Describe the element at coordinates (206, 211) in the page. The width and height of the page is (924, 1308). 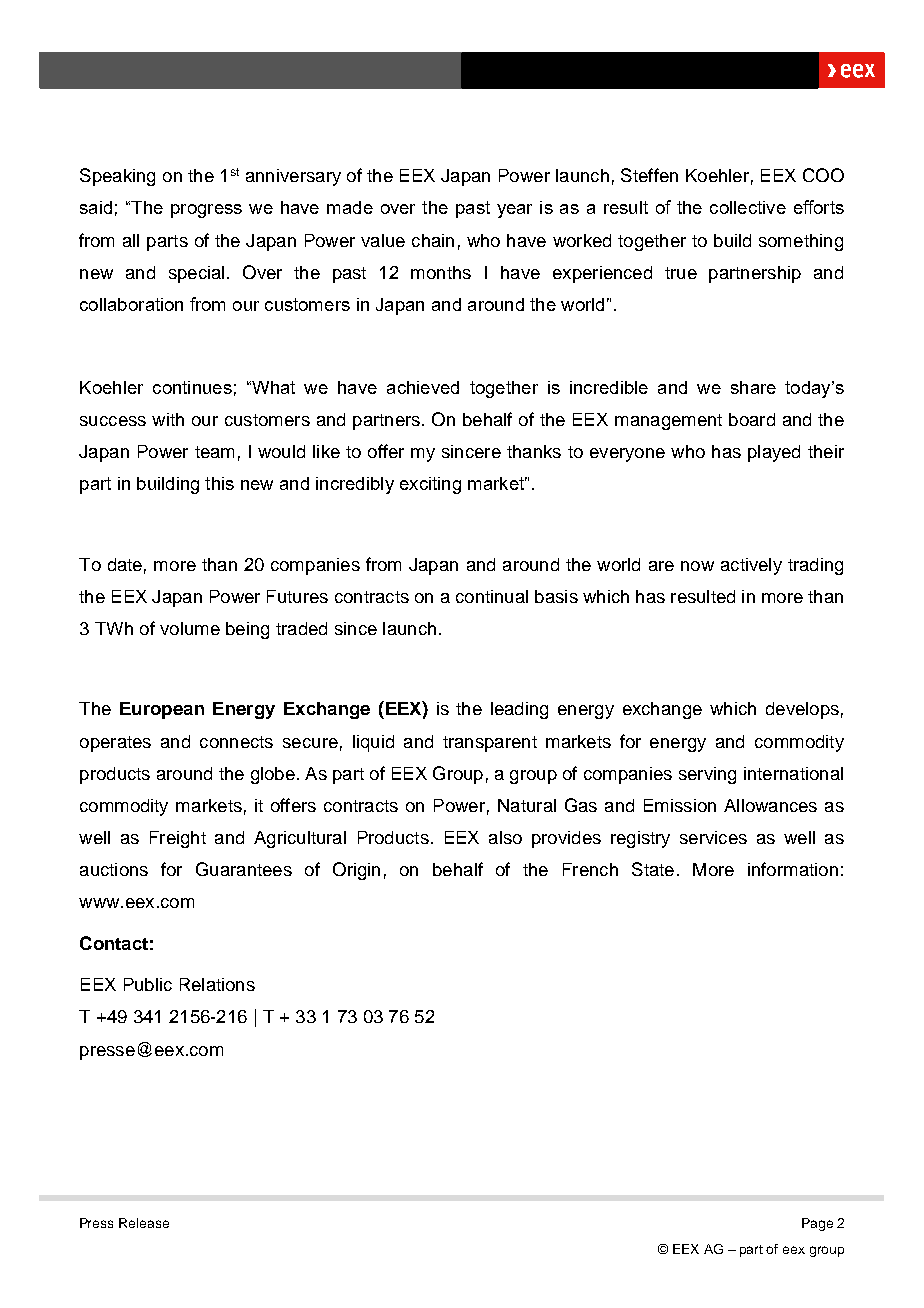
I see `progress` at that location.
